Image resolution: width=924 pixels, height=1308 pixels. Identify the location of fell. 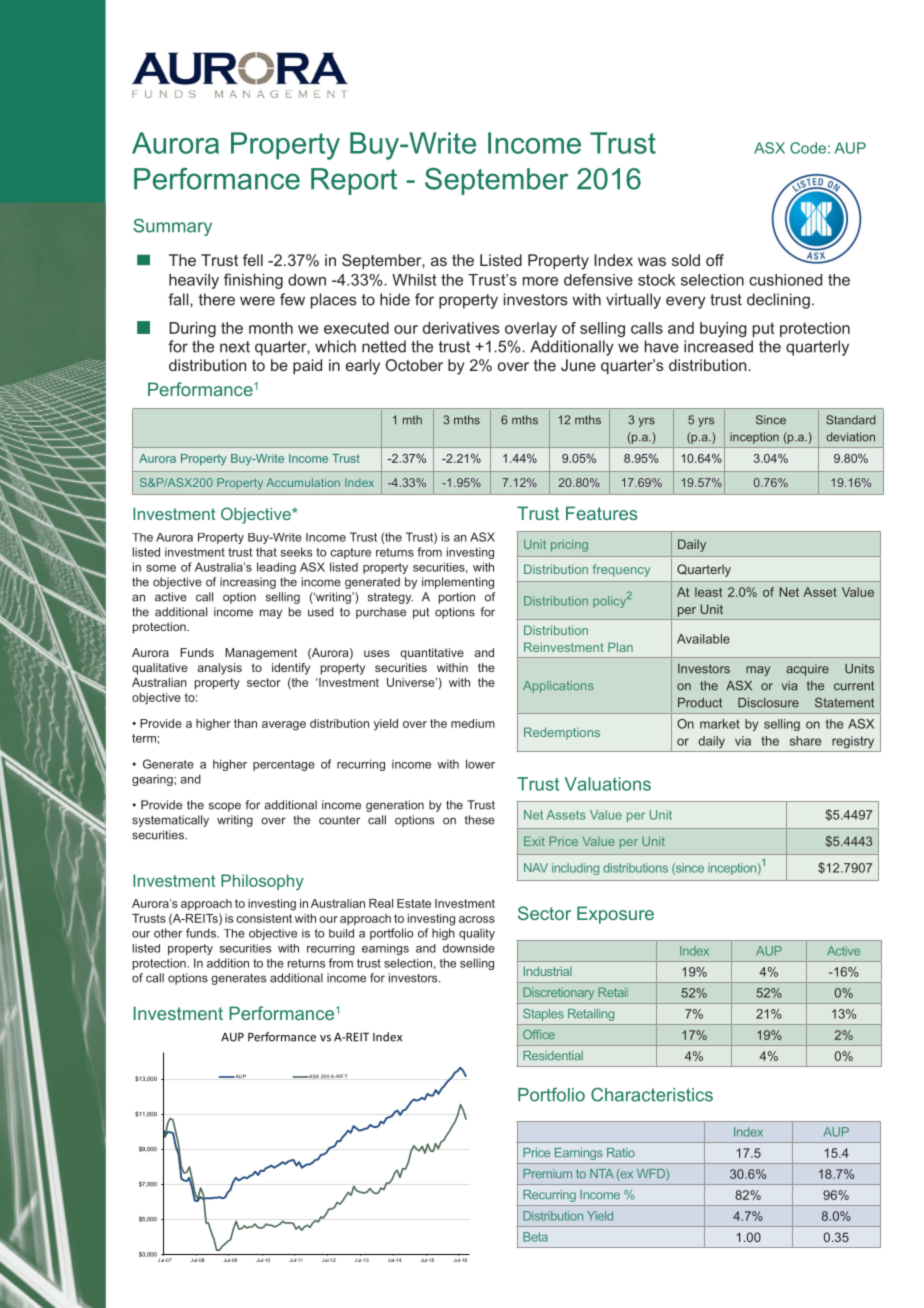
(253, 260).
